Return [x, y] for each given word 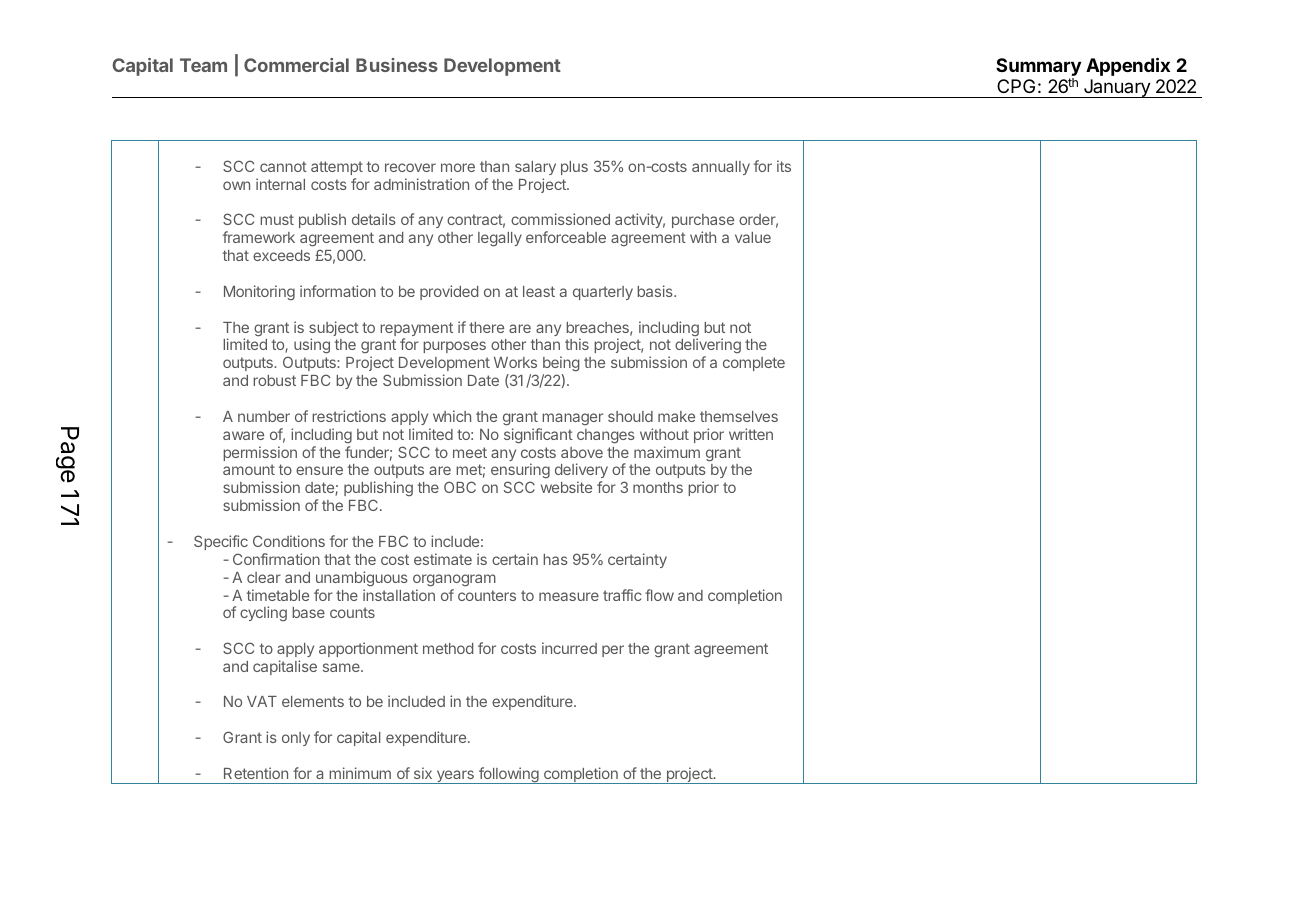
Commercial [296, 65]
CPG [1016, 86]
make [676, 416]
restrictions [349, 416]
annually [721, 168]
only [296, 739]
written [751, 434]
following [509, 775]
